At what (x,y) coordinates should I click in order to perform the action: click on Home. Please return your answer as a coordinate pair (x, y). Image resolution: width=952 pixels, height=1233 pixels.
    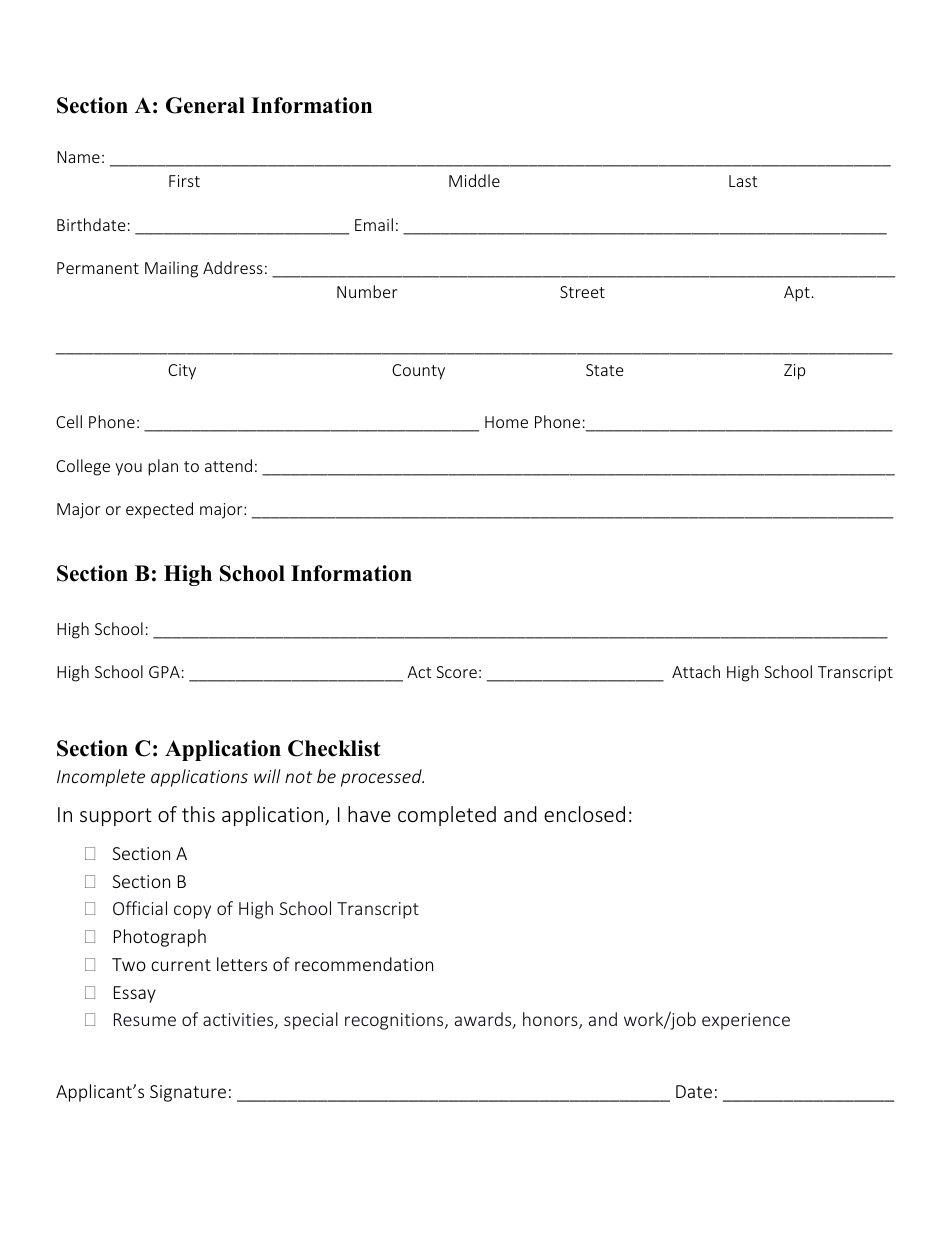
    Looking at the image, I should click on (506, 422).
